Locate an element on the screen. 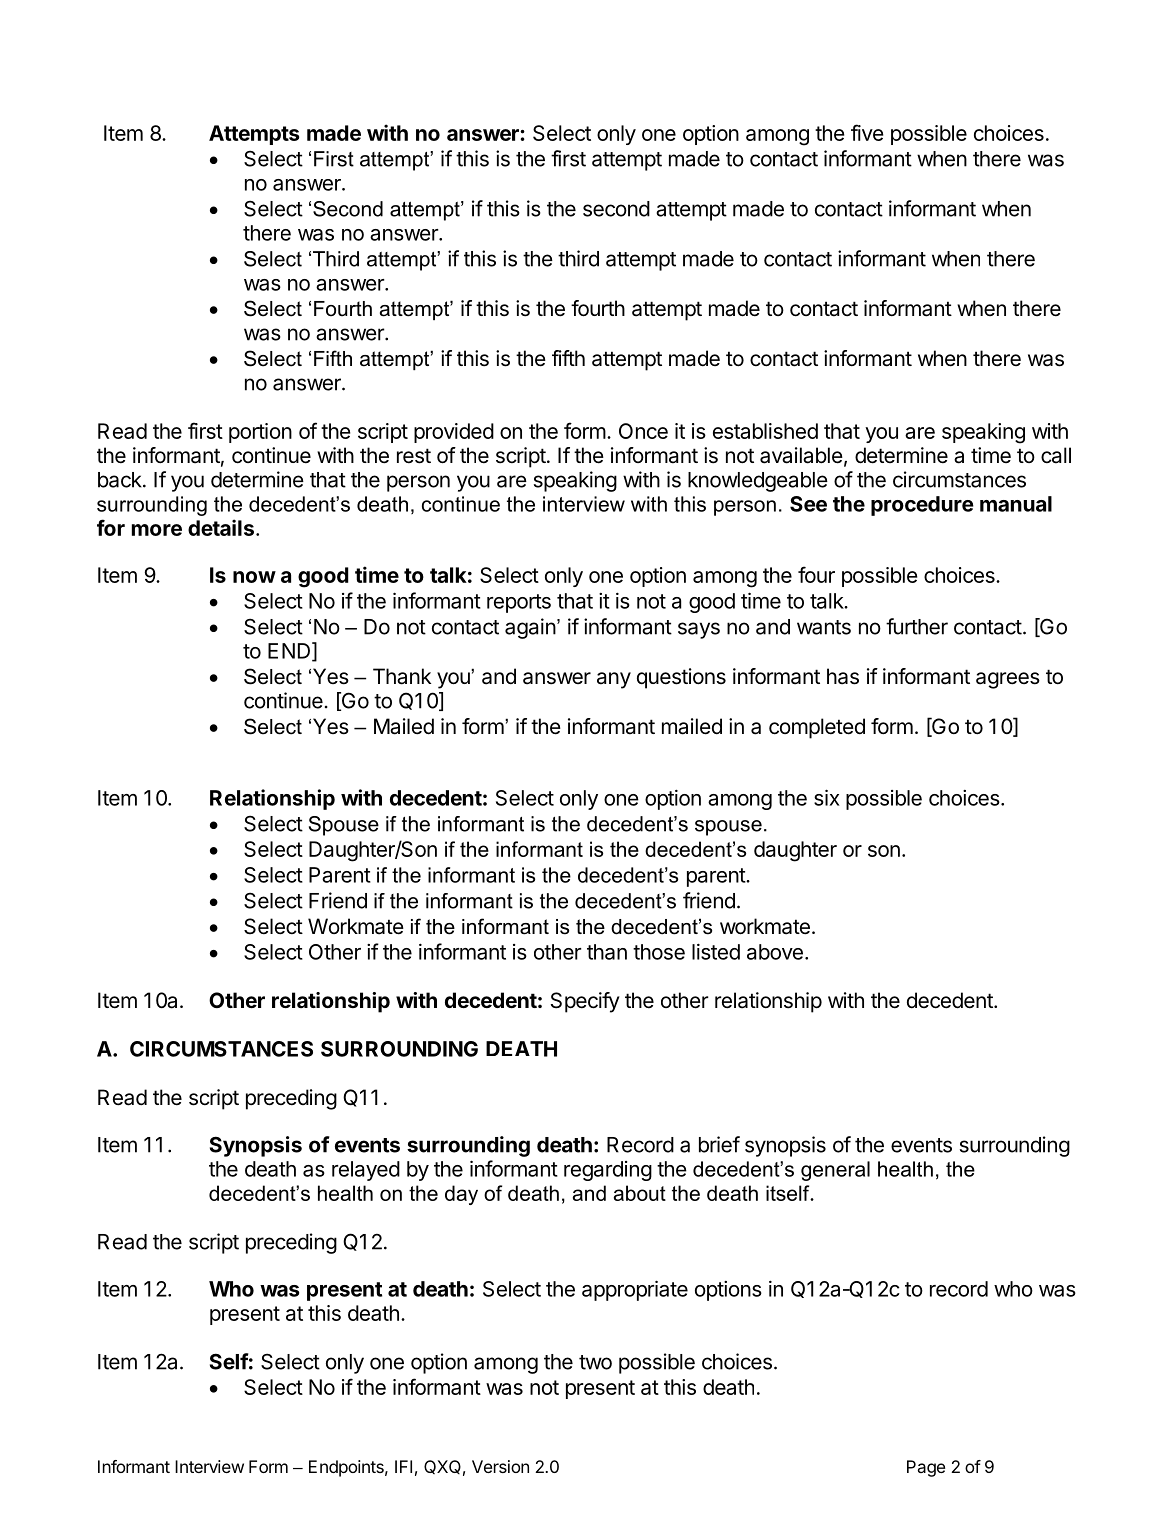 The image size is (1173, 1518). any is located at coordinates (614, 680).
